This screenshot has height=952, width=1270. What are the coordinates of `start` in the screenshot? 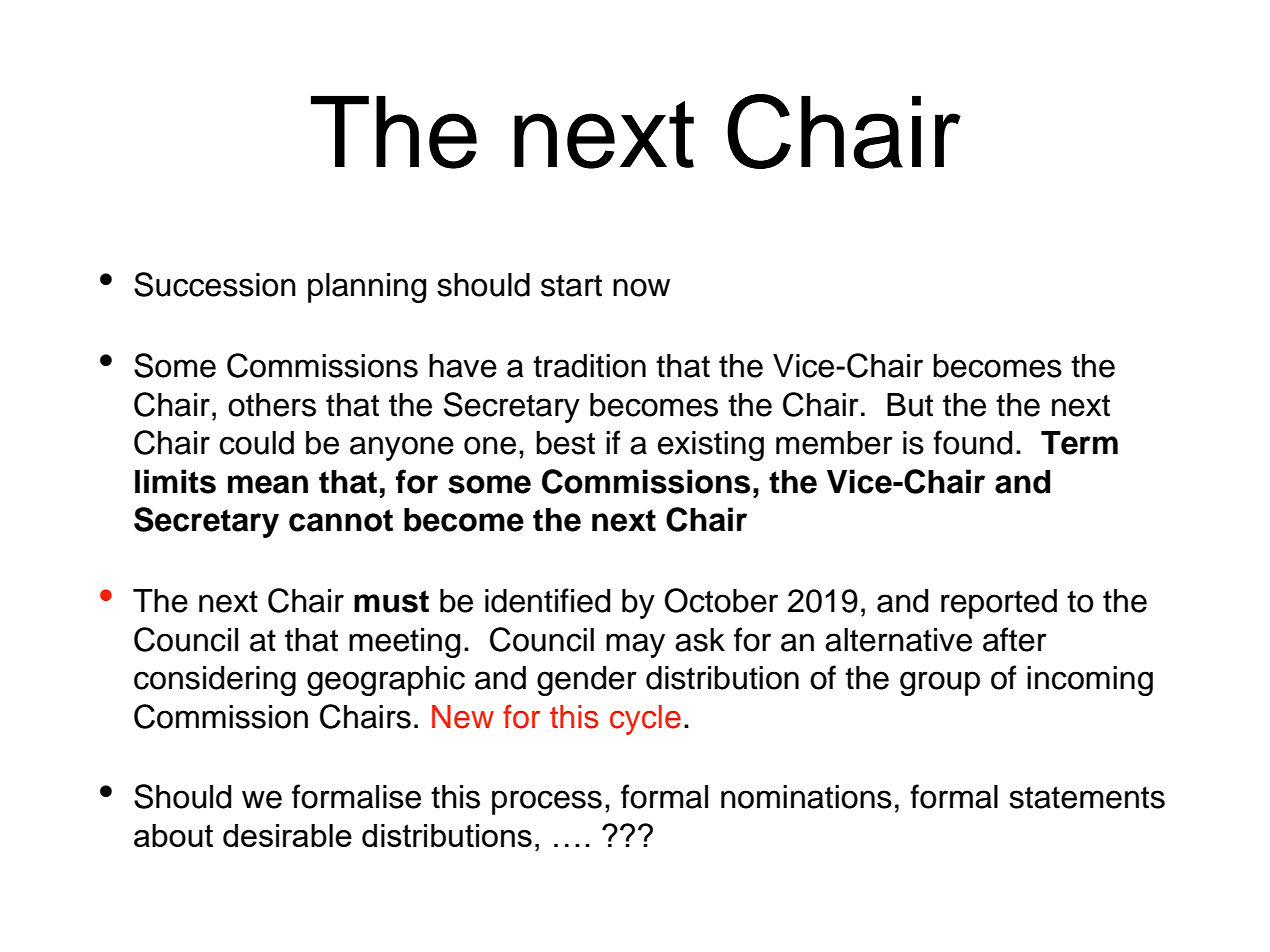 It's located at (571, 286).
